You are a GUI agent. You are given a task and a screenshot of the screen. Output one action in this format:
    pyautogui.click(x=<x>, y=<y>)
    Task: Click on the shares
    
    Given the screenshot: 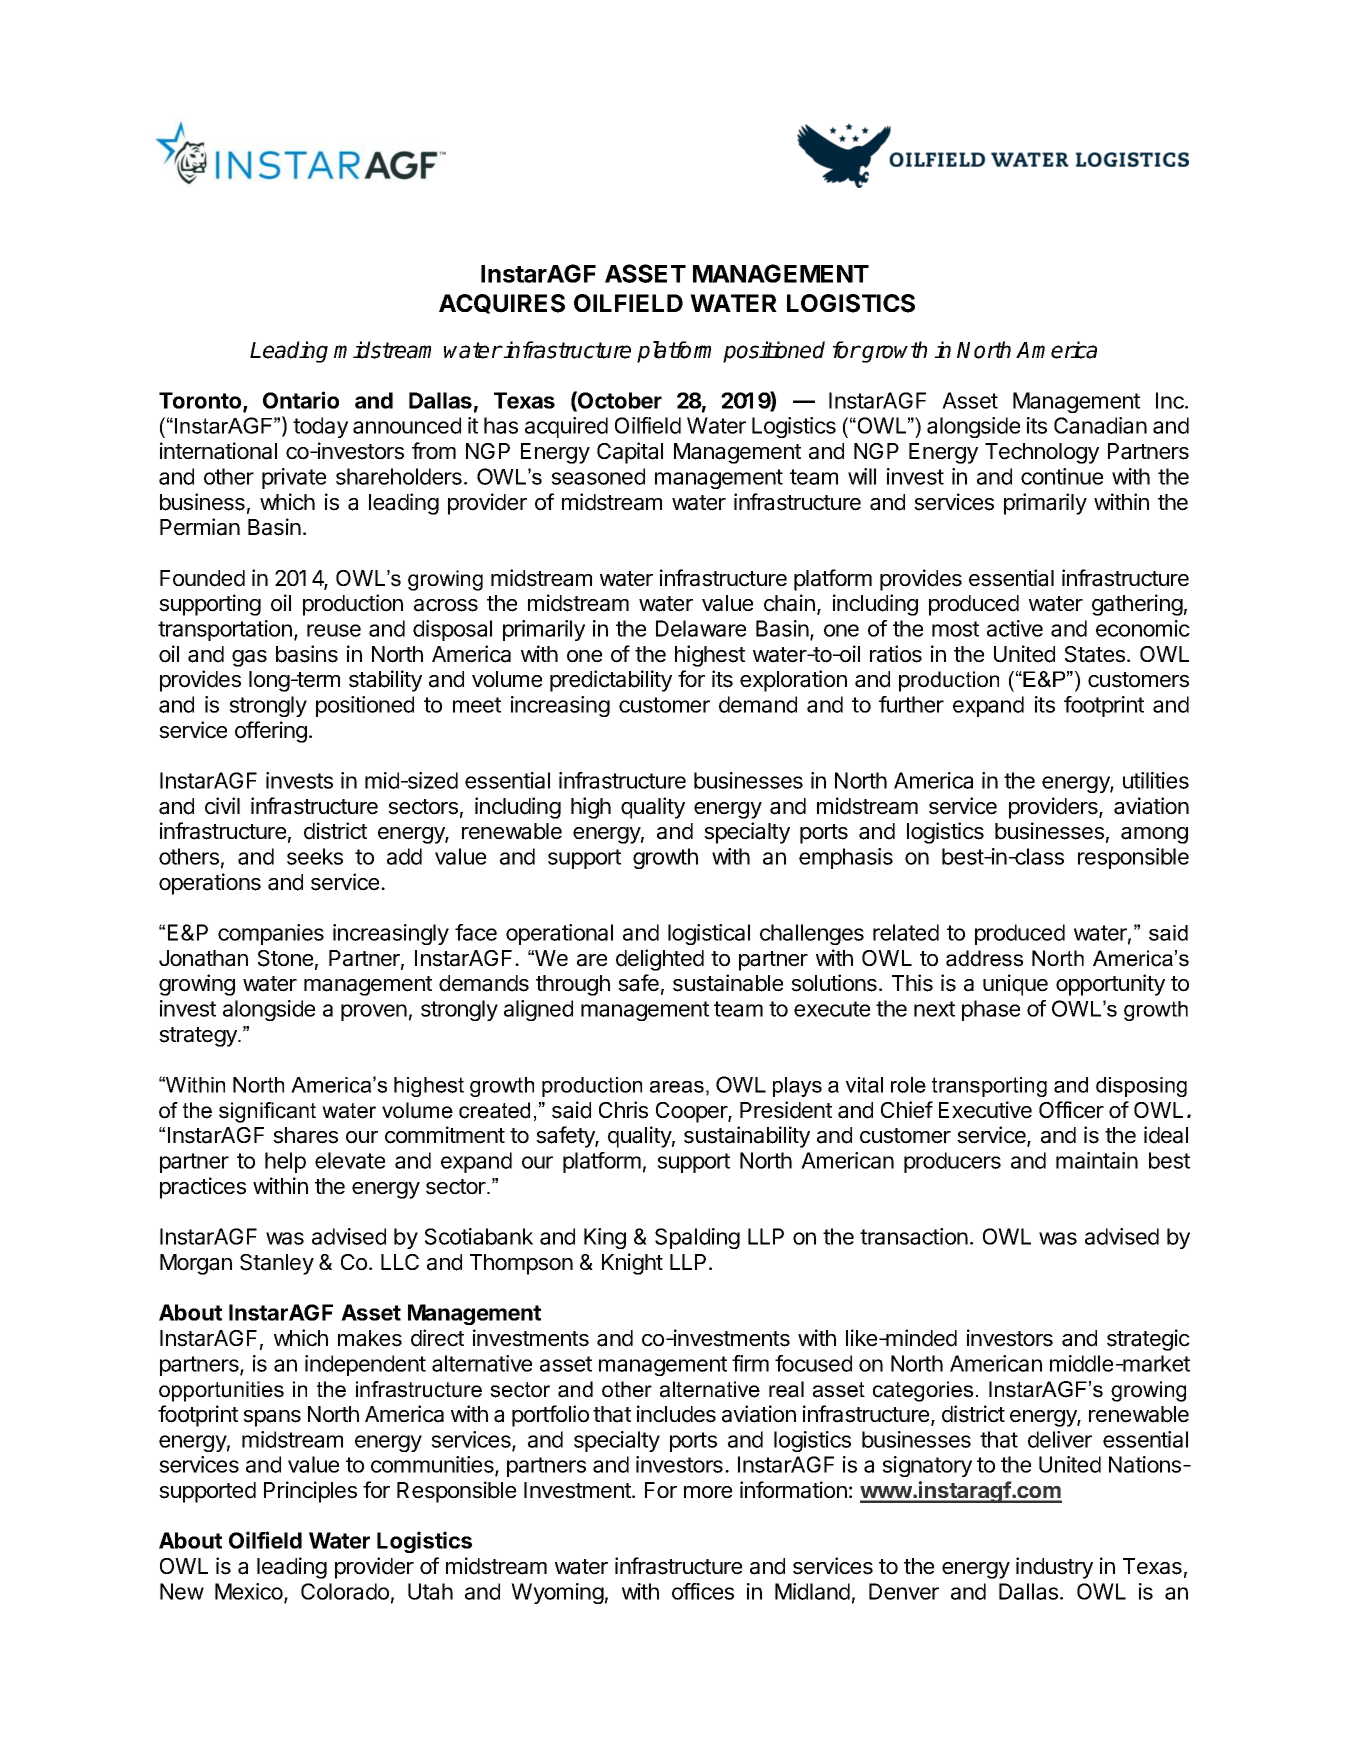 What is the action you would take?
    pyautogui.click(x=305, y=1135)
